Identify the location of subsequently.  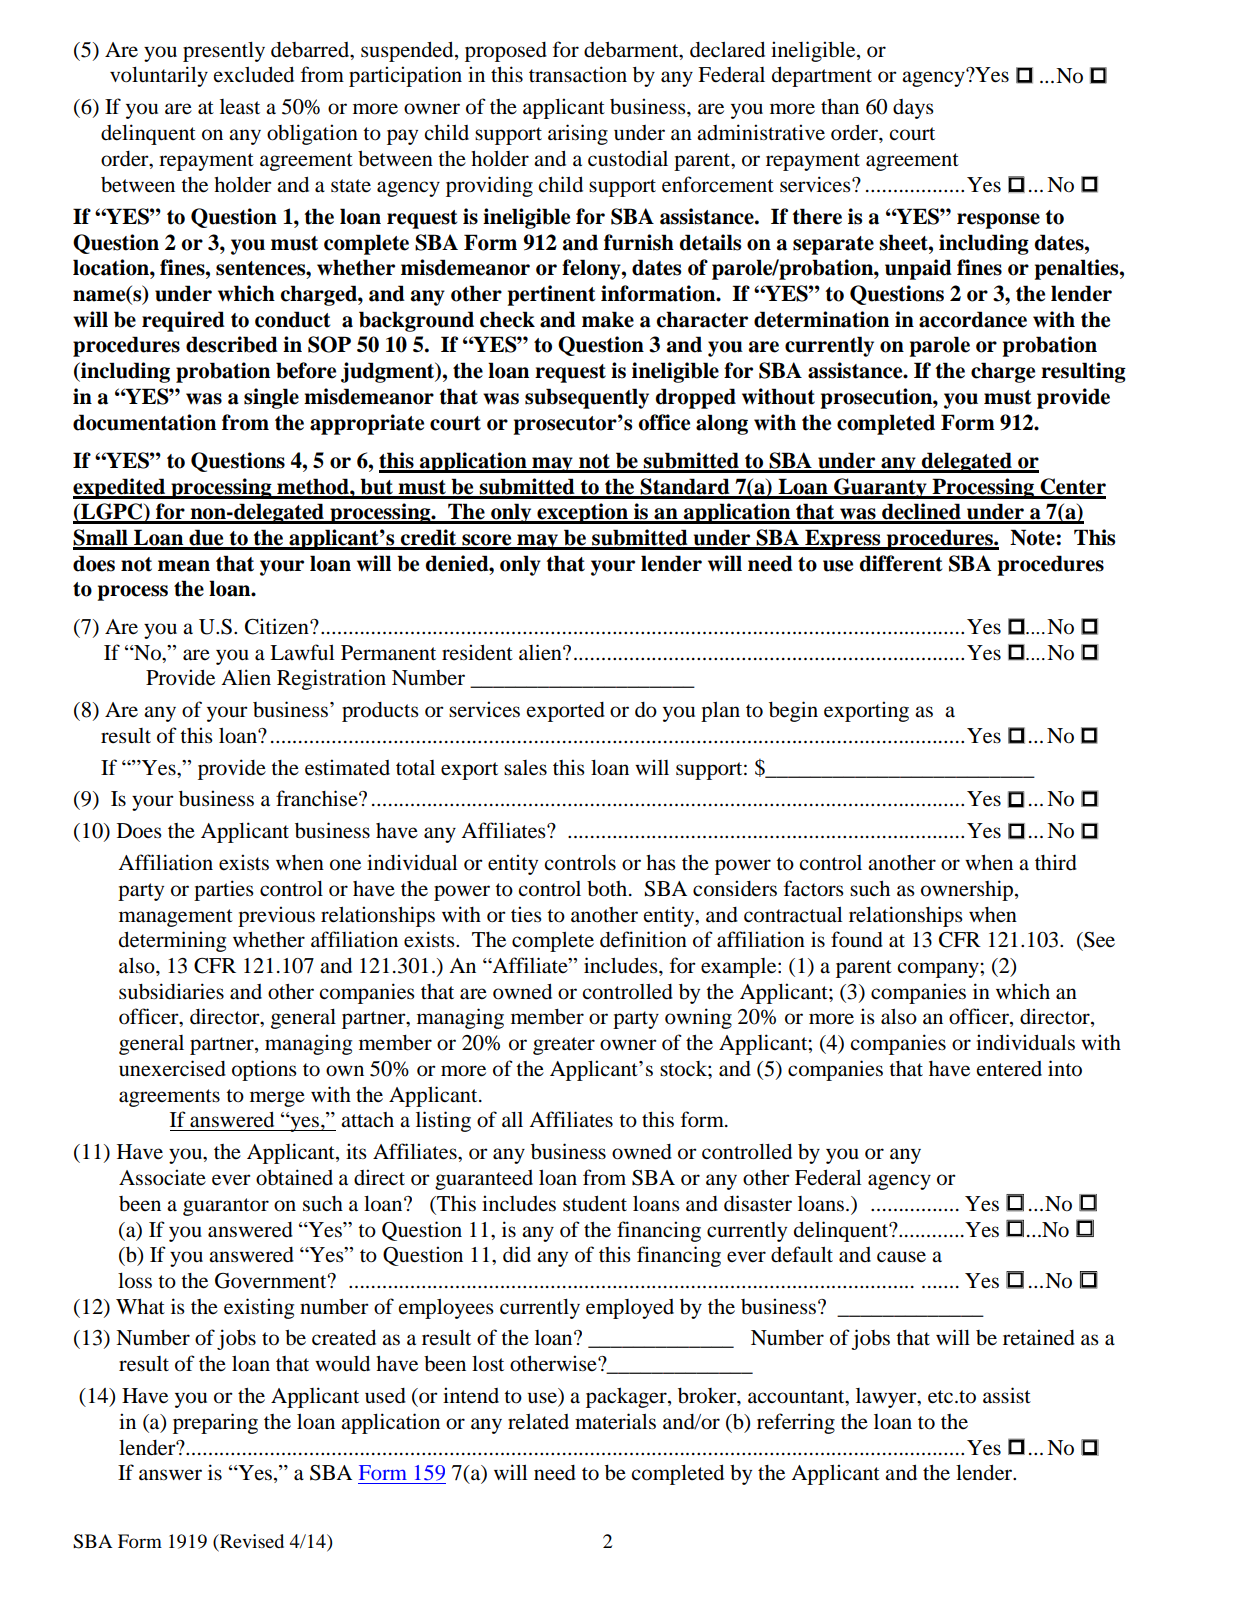
(587, 398).
